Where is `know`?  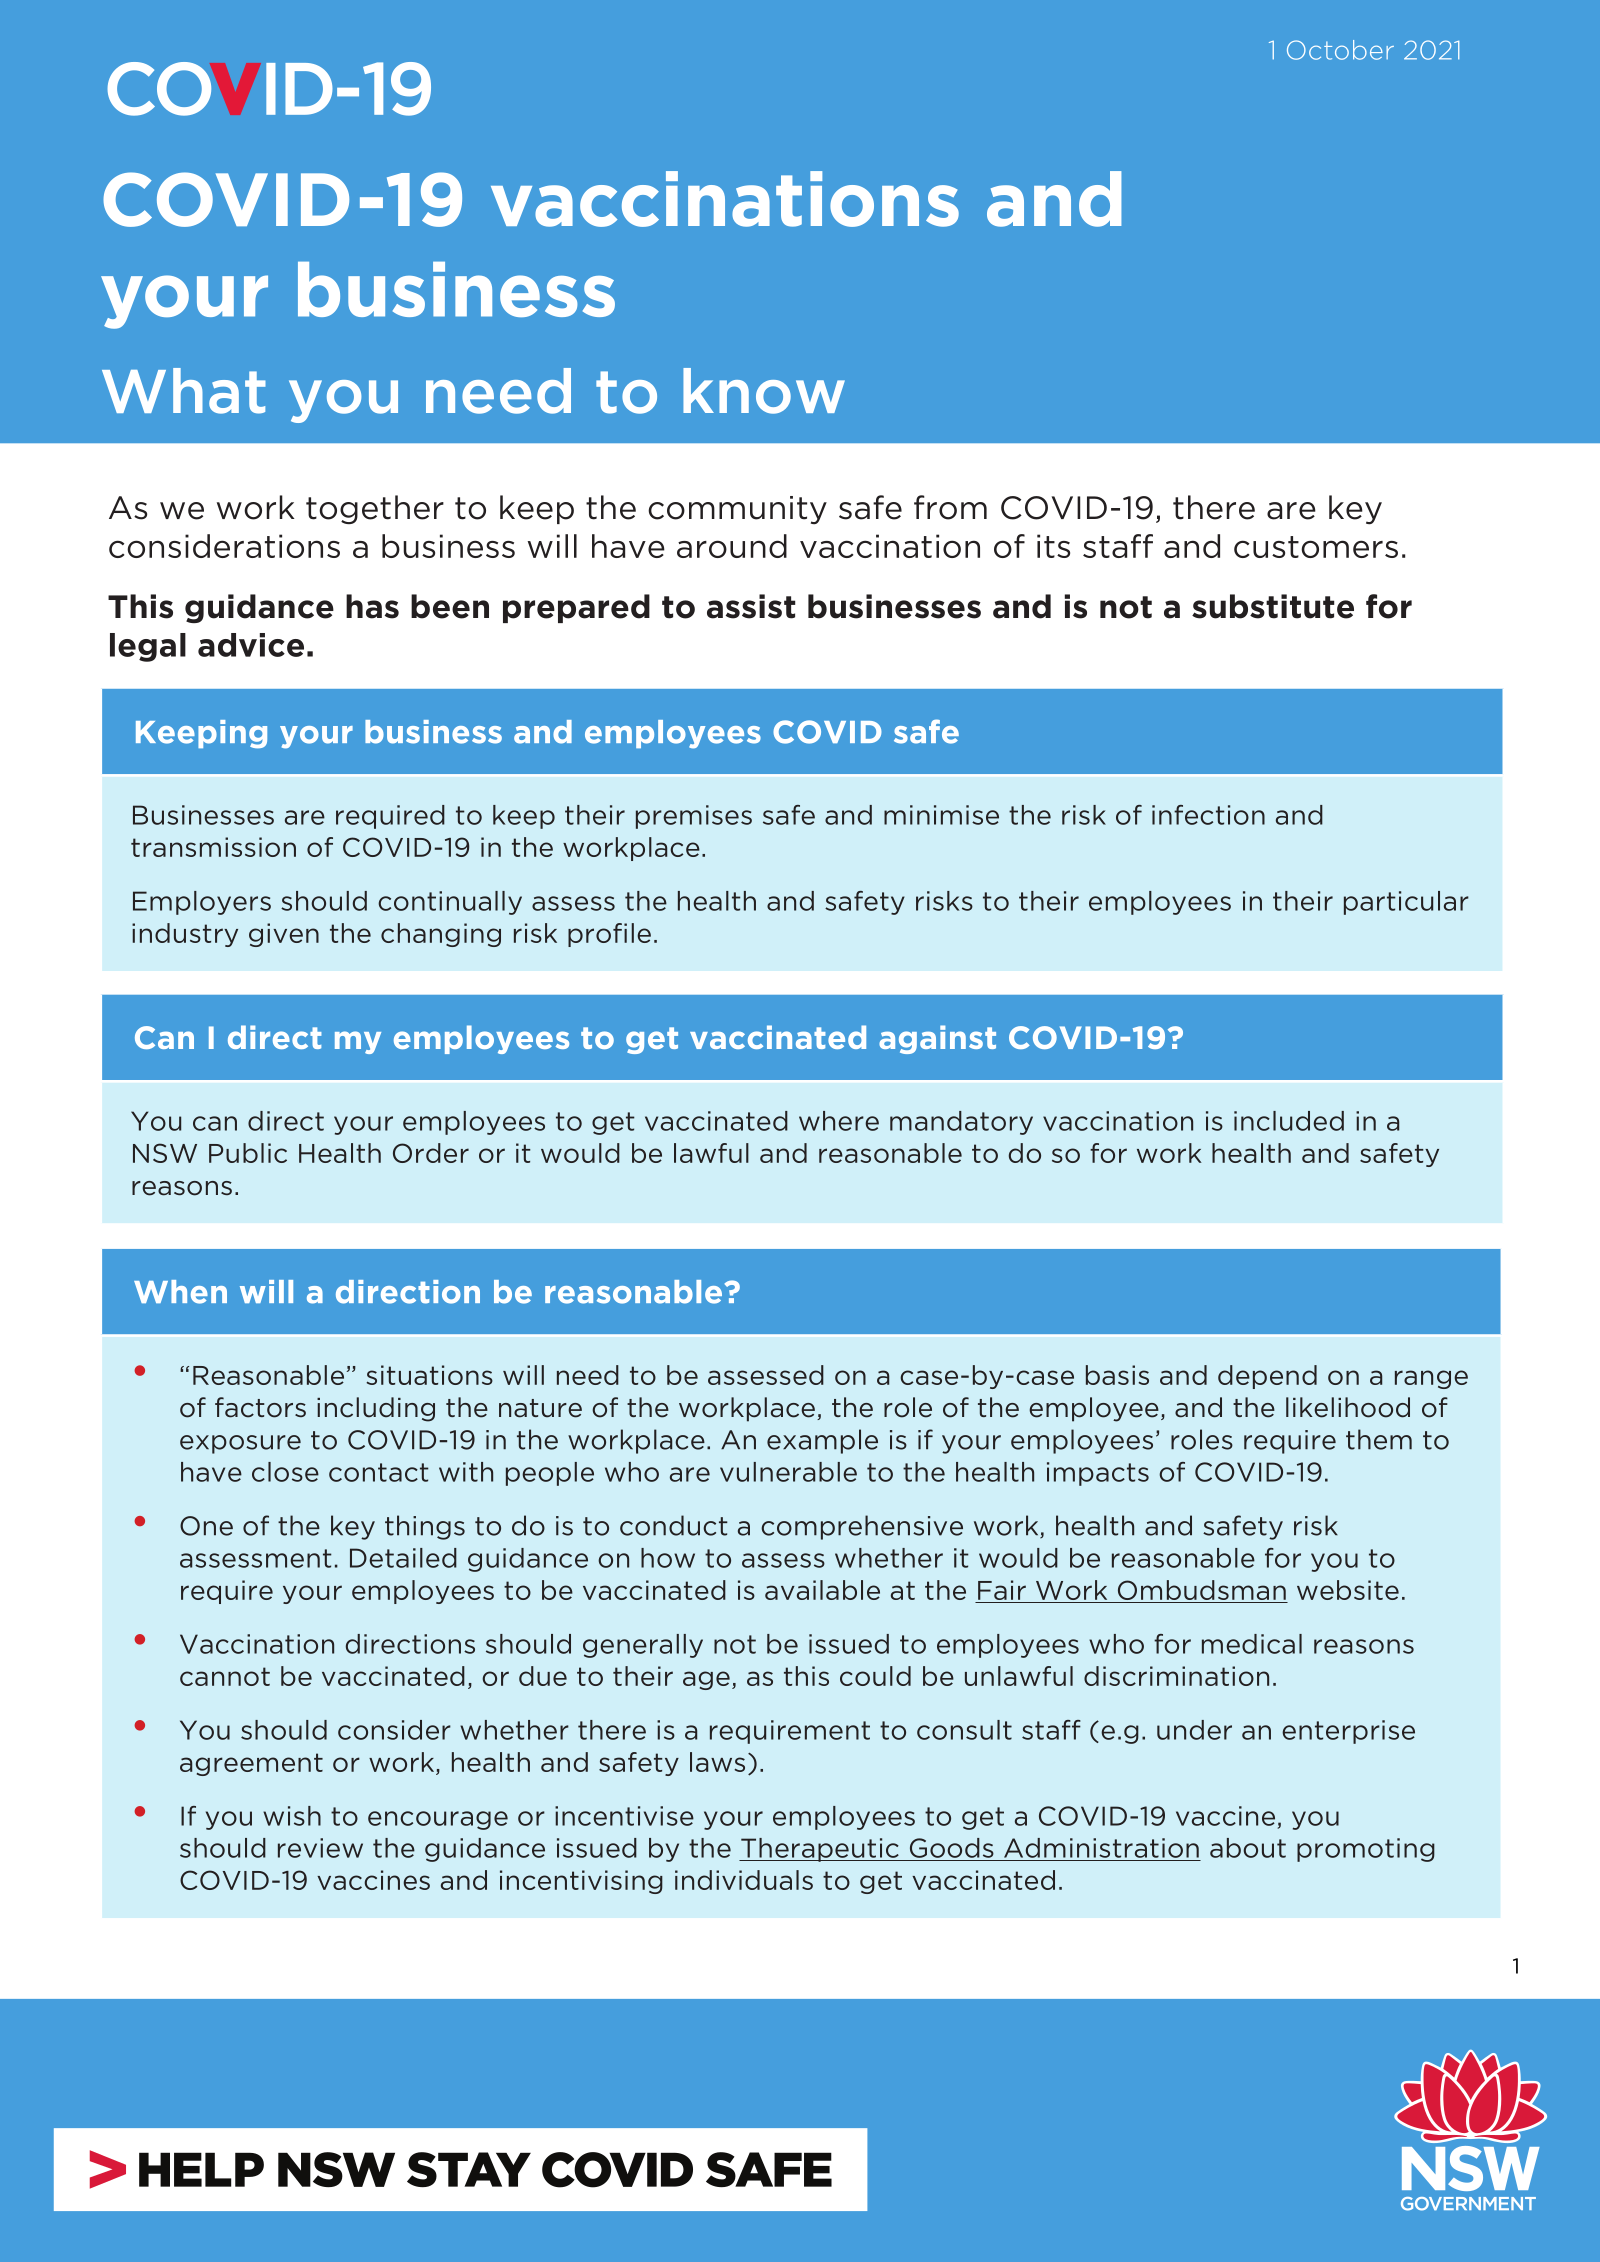
know is located at coordinates (764, 391).
